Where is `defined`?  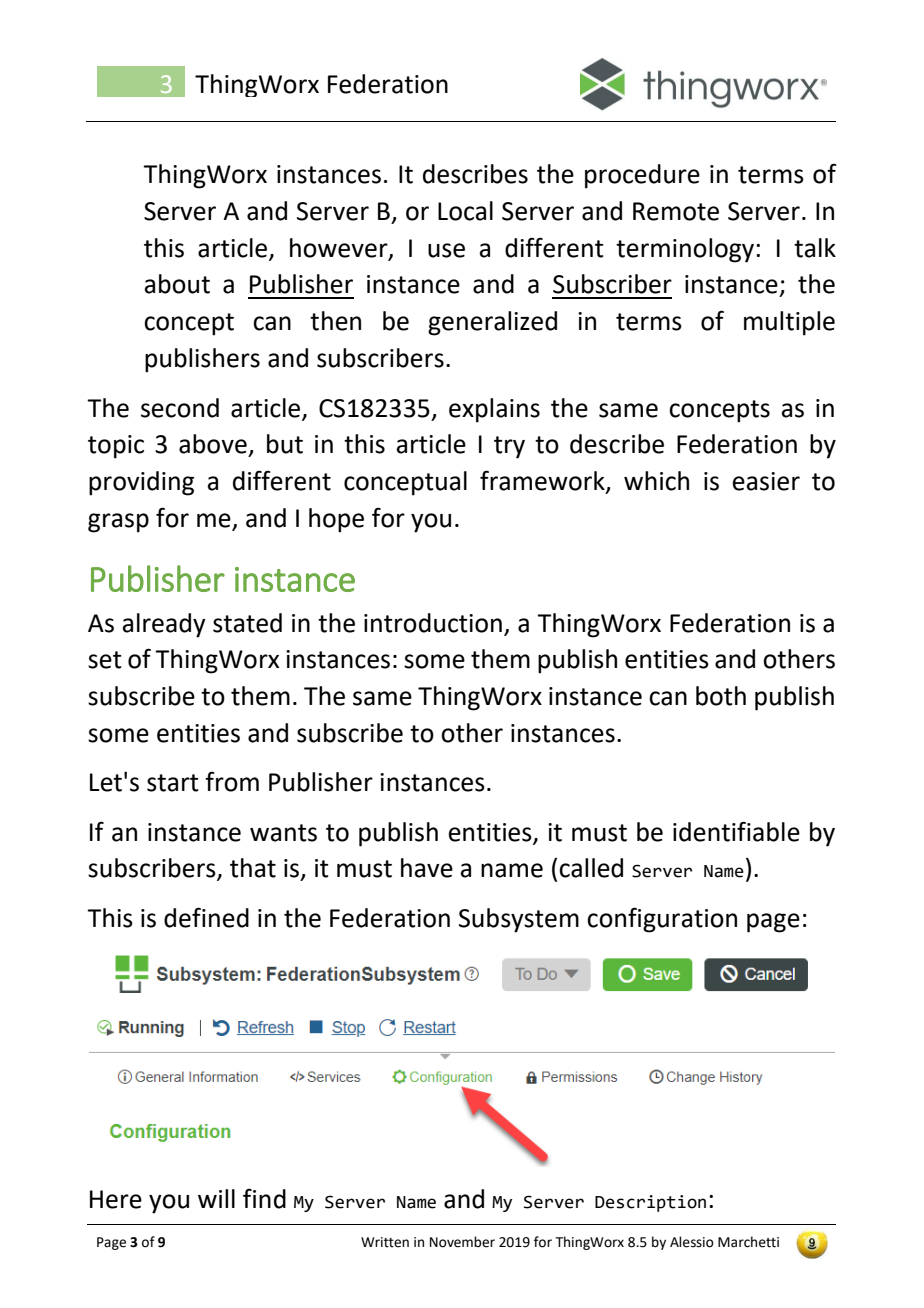 defined is located at coordinates (206, 917).
